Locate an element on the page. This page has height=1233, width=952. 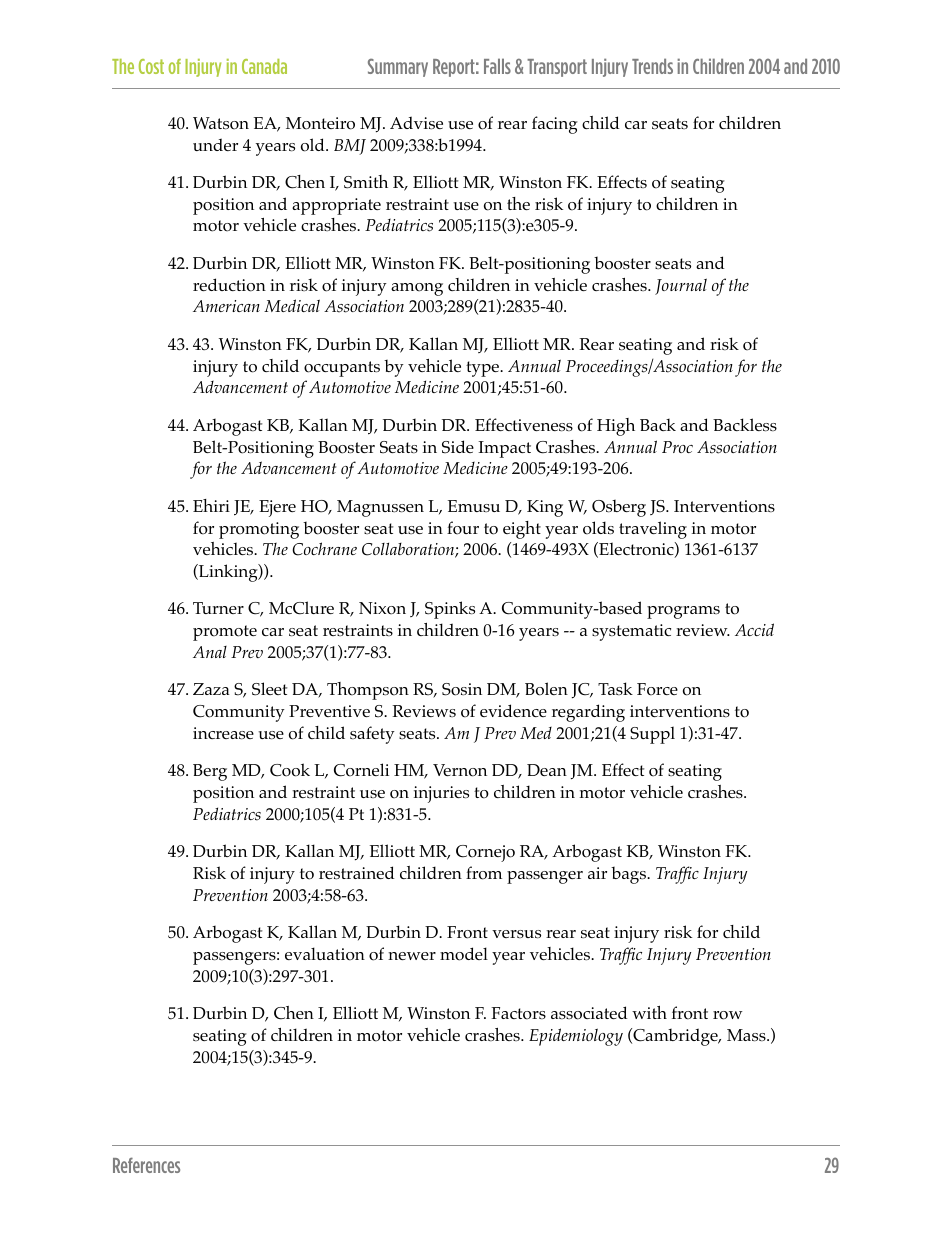
Factors is located at coordinates (518, 1013).
